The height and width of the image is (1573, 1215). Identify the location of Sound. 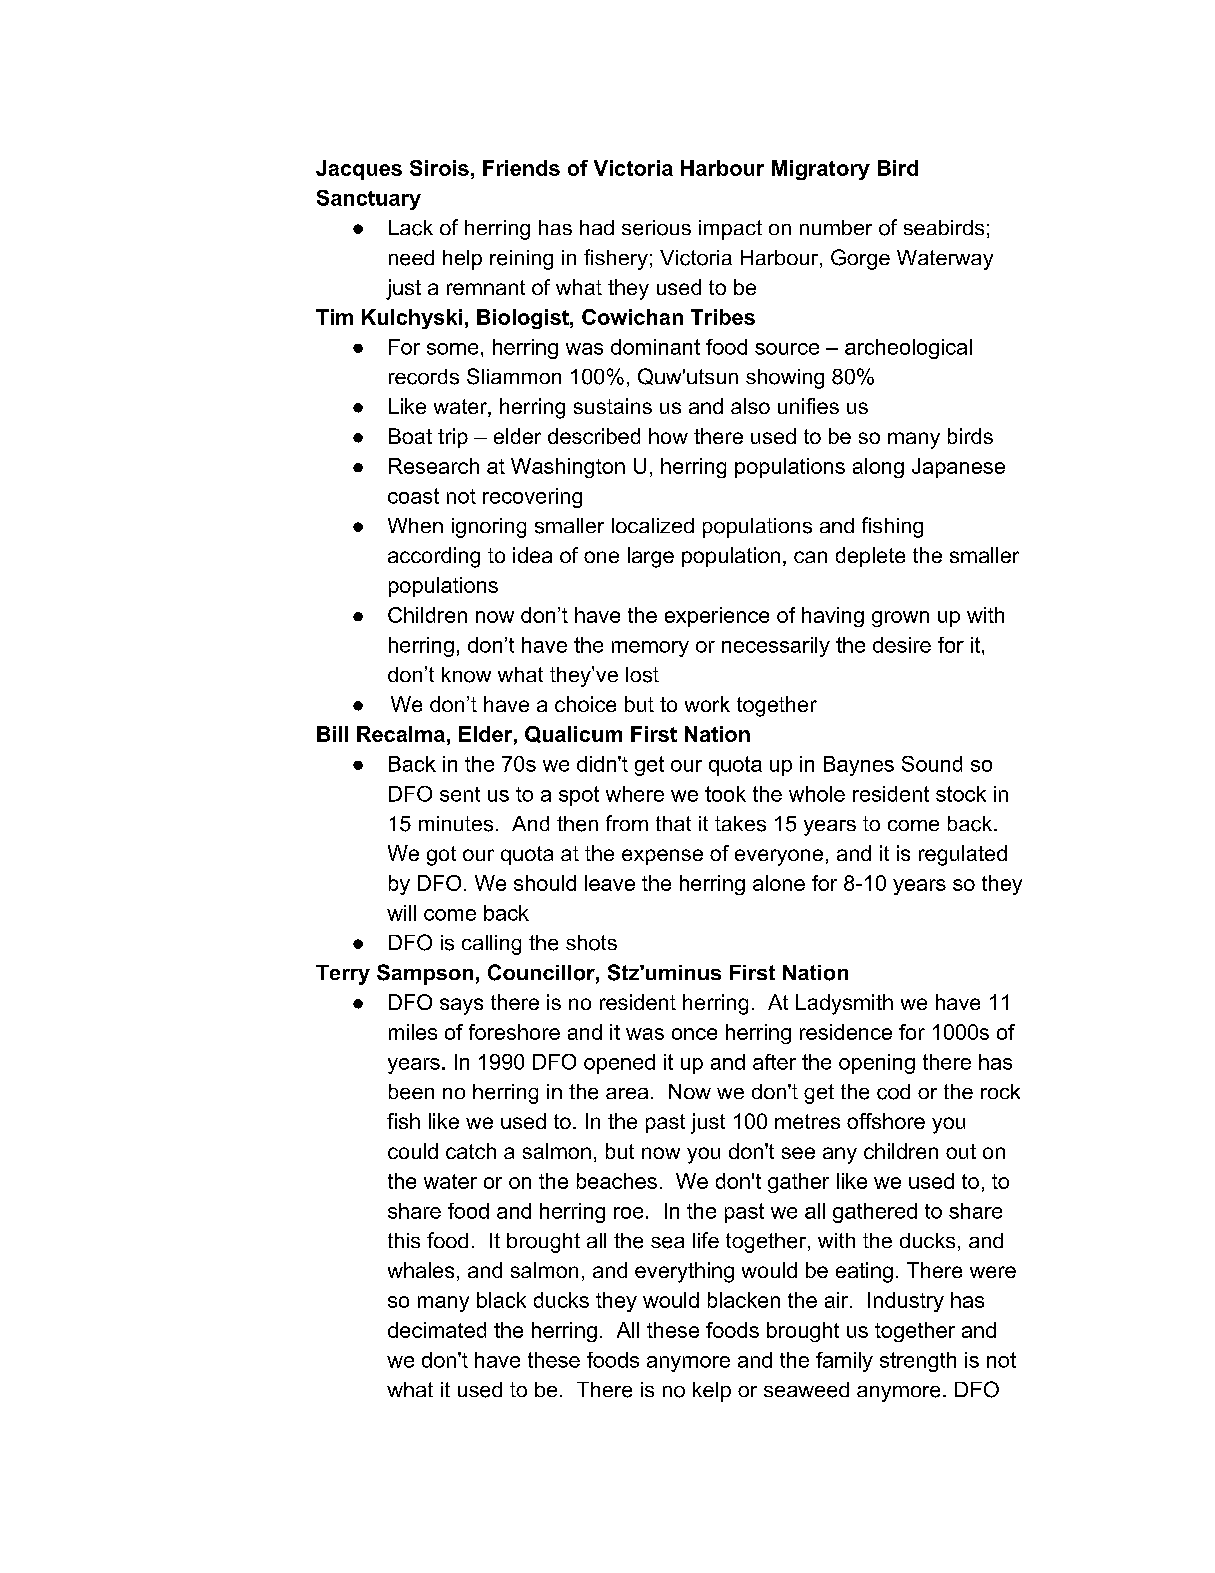
(932, 764).
